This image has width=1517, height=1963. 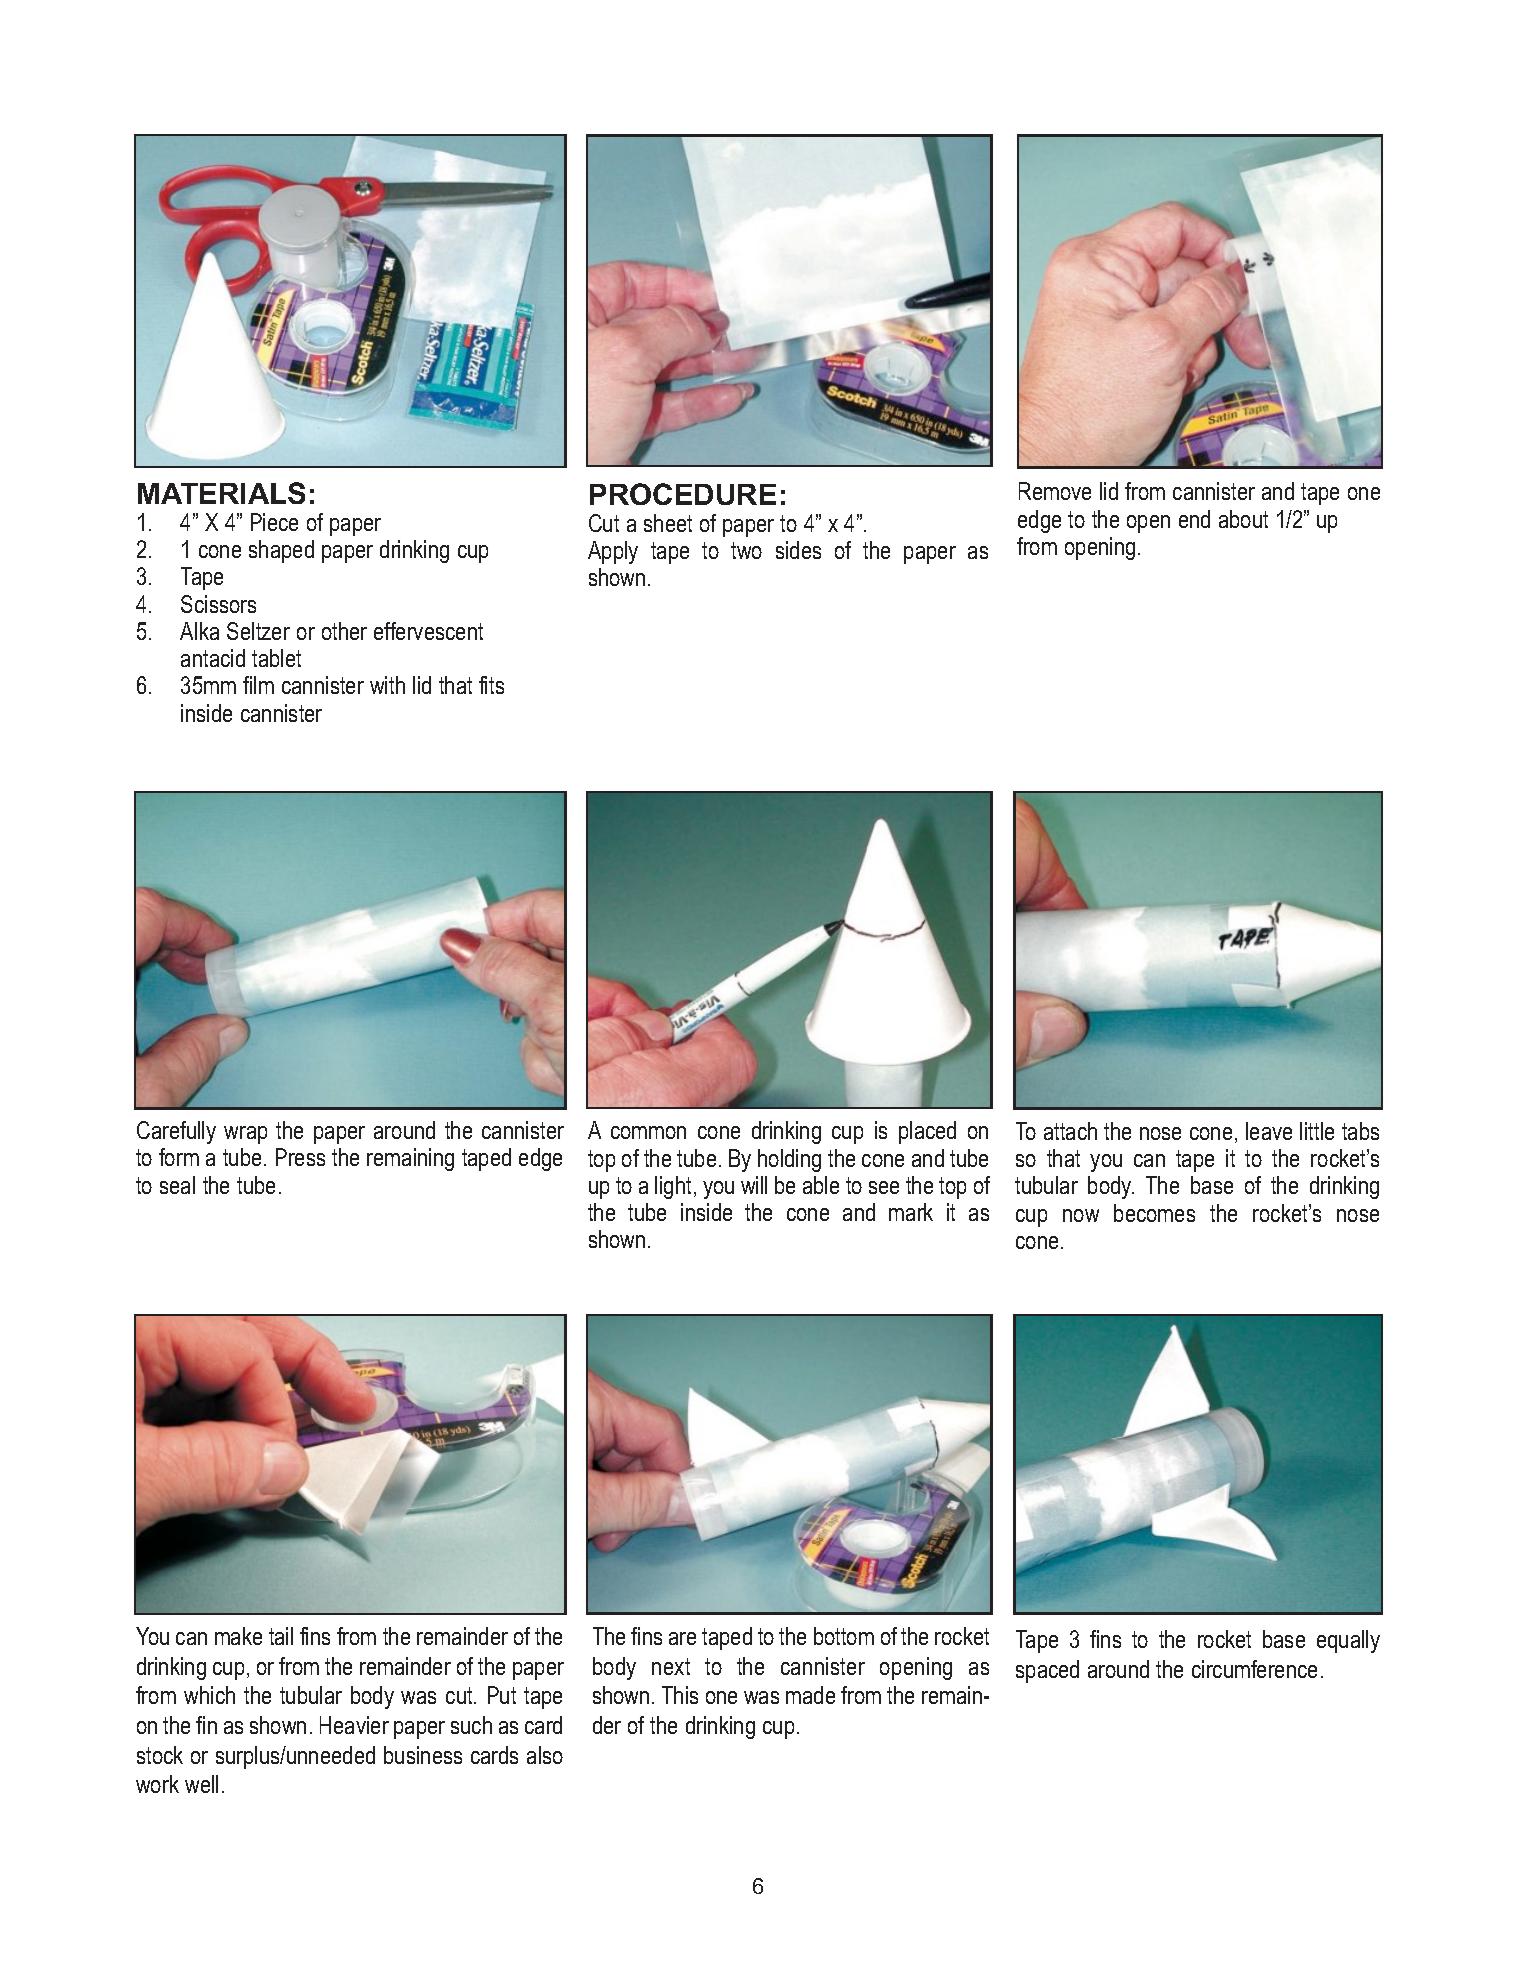 What do you see at coordinates (746, 550) in the image?
I see `two` at bounding box center [746, 550].
